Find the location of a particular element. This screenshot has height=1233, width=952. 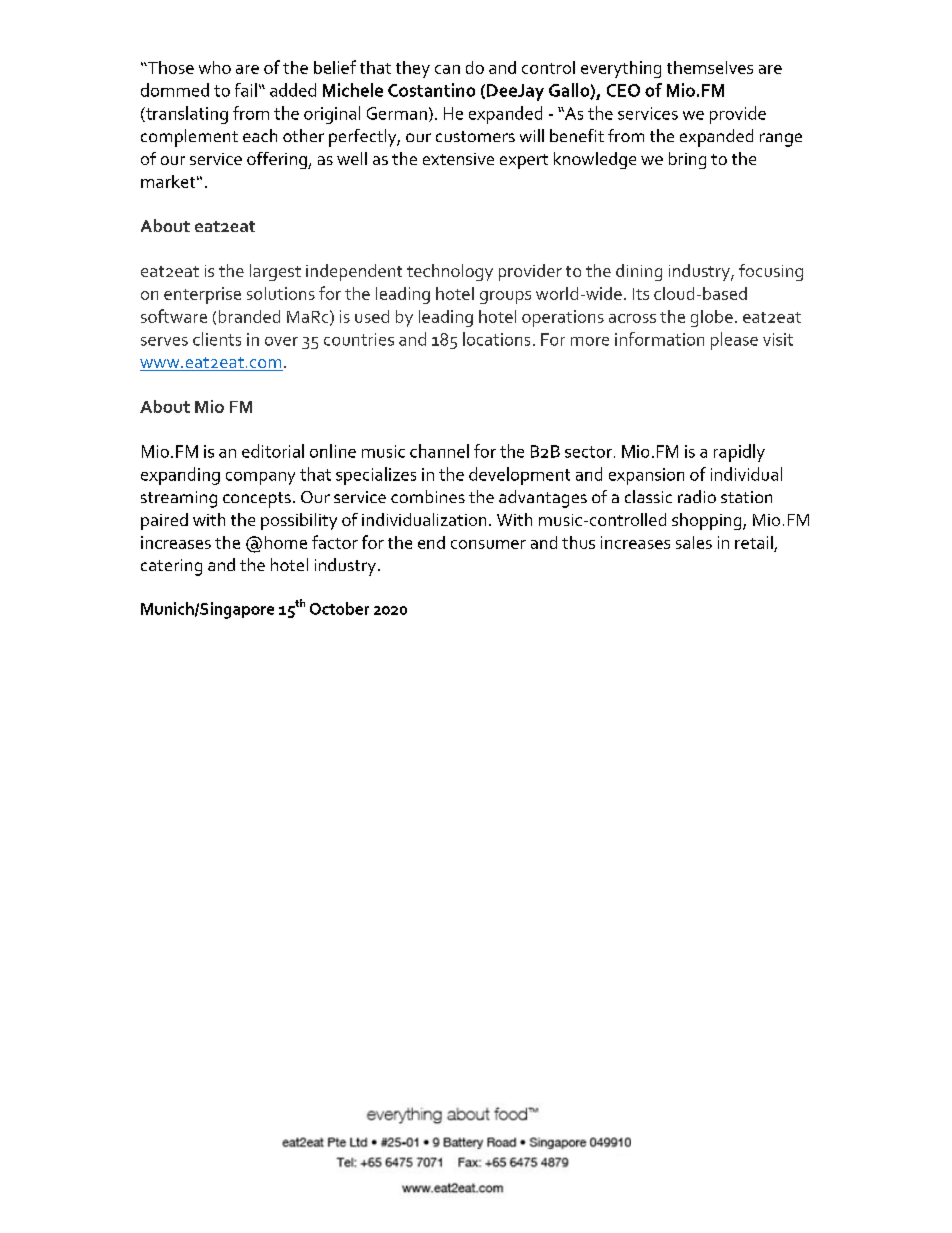

can is located at coordinates (447, 69).
